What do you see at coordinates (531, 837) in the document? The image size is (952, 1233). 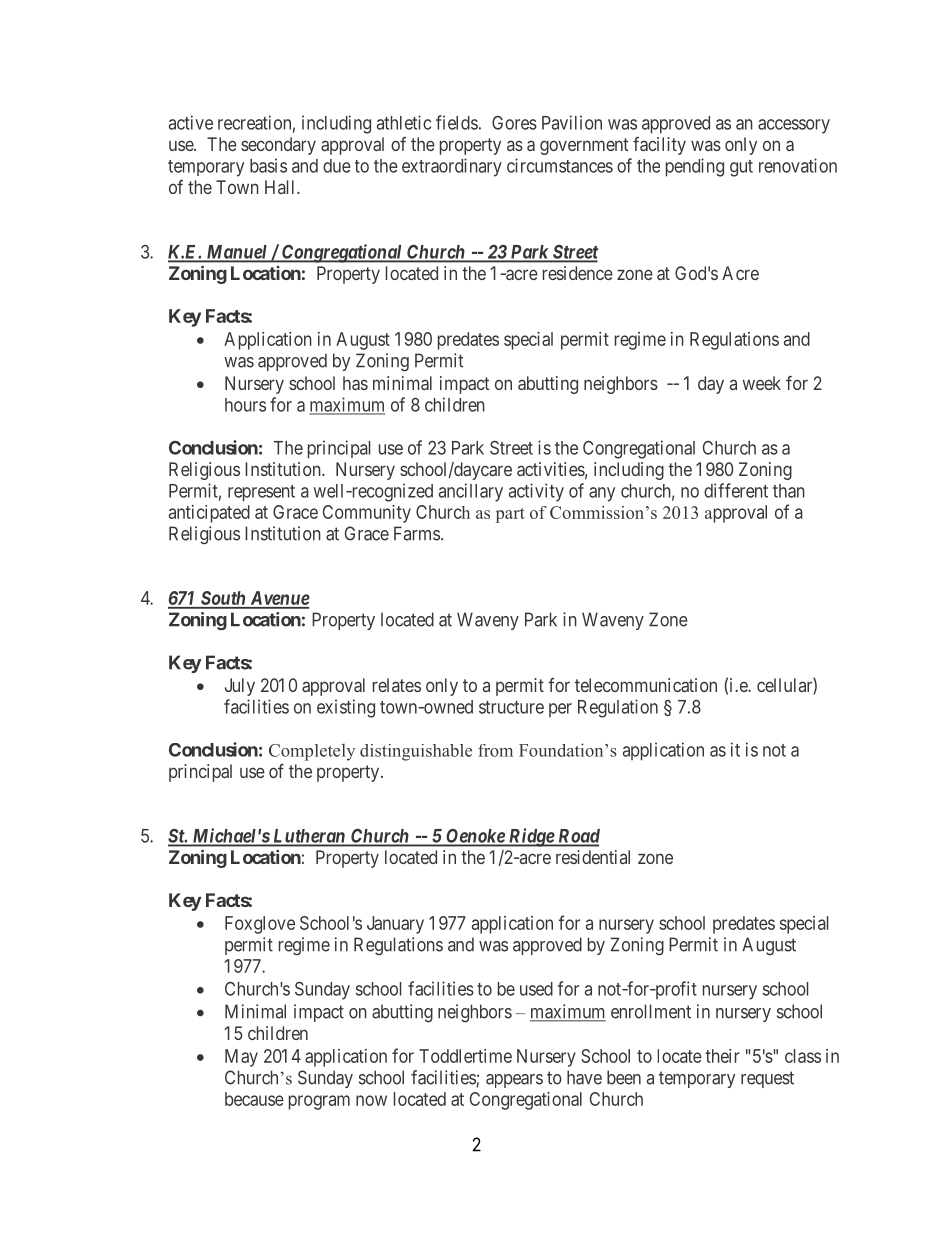 I see `Ridge` at bounding box center [531, 837].
